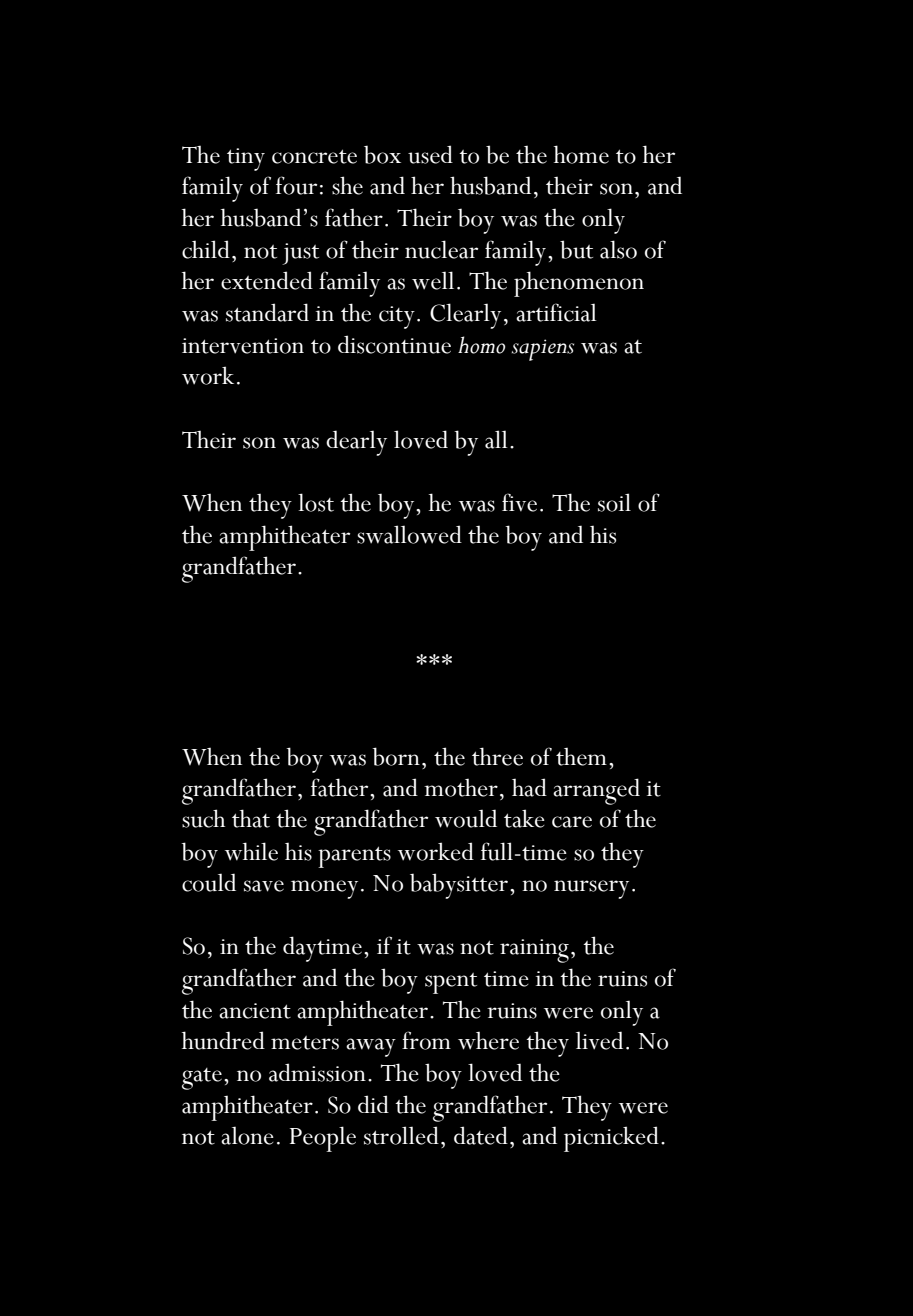  What do you see at coordinates (572, 822) in the screenshot?
I see `care` at bounding box center [572, 822].
